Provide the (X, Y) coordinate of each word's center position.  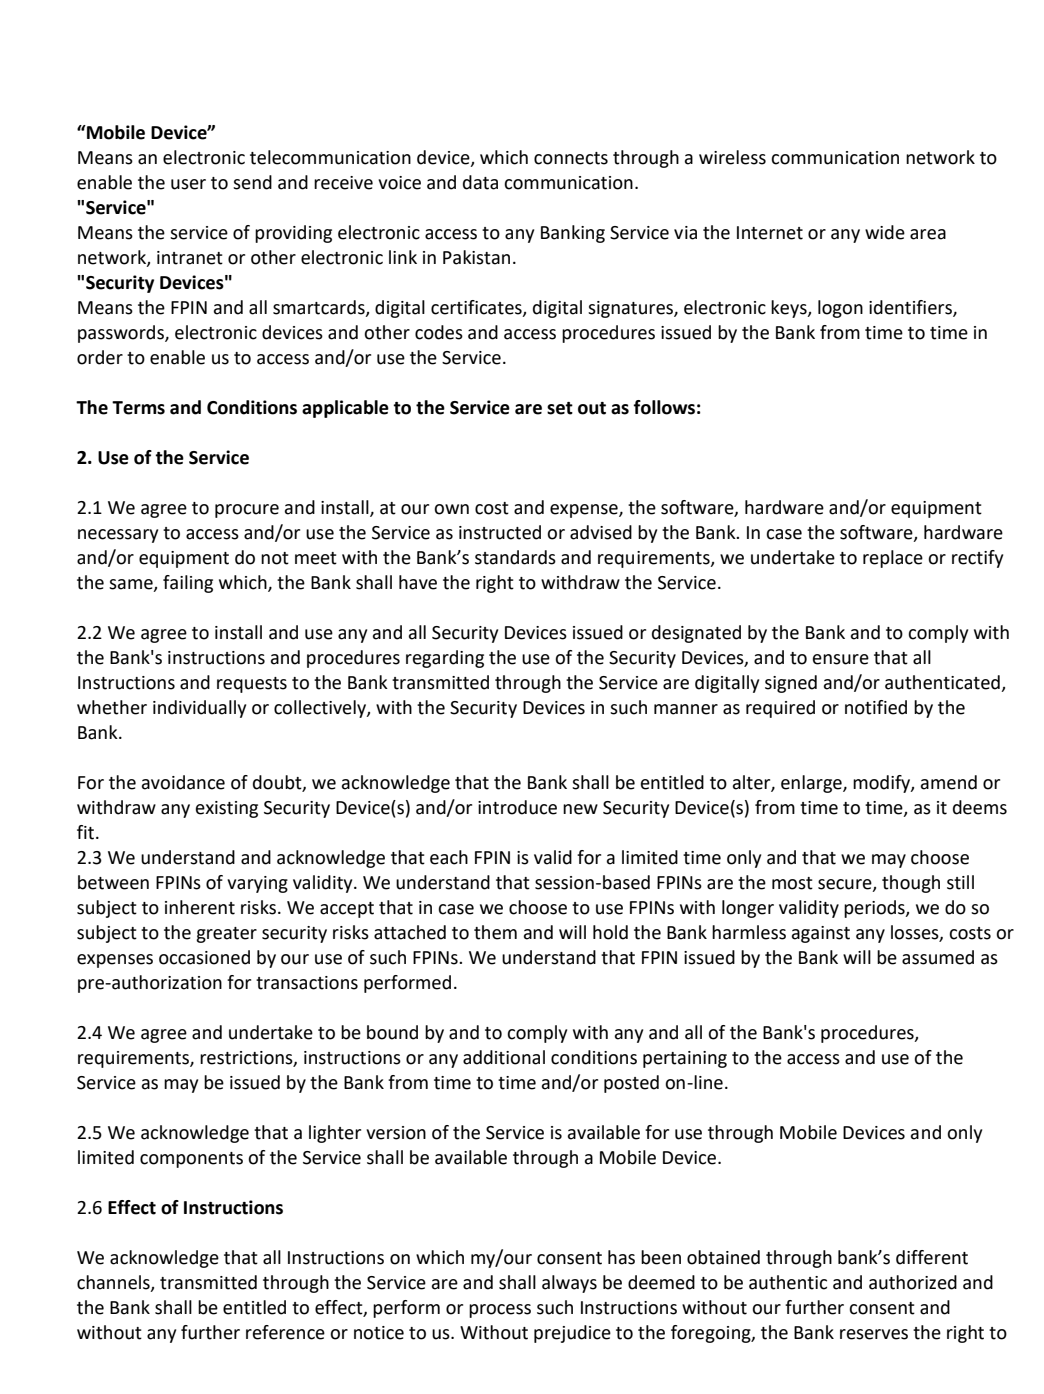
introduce (517, 807)
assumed (938, 957)
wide (885, 232)
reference (285, 1332)
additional (504, 1057)
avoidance (183, 782)
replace (893, 559)
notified (876, 707)
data (480, 182)
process (500, 1311)
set (560, 408)
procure (247, 511)
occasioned (204, 957)
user (188, 184)
